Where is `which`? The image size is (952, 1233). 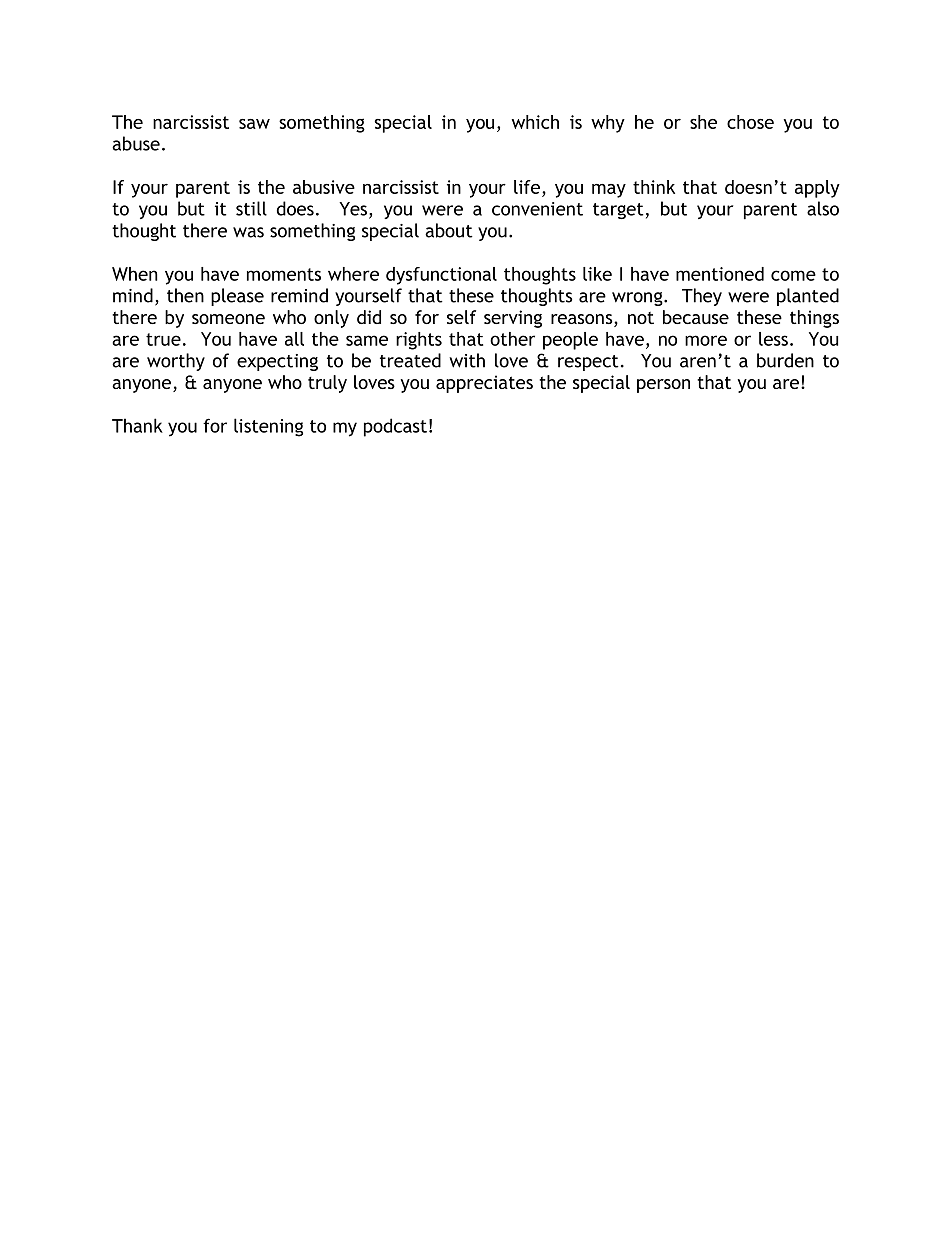 which is located at coordinates (535, 122).
